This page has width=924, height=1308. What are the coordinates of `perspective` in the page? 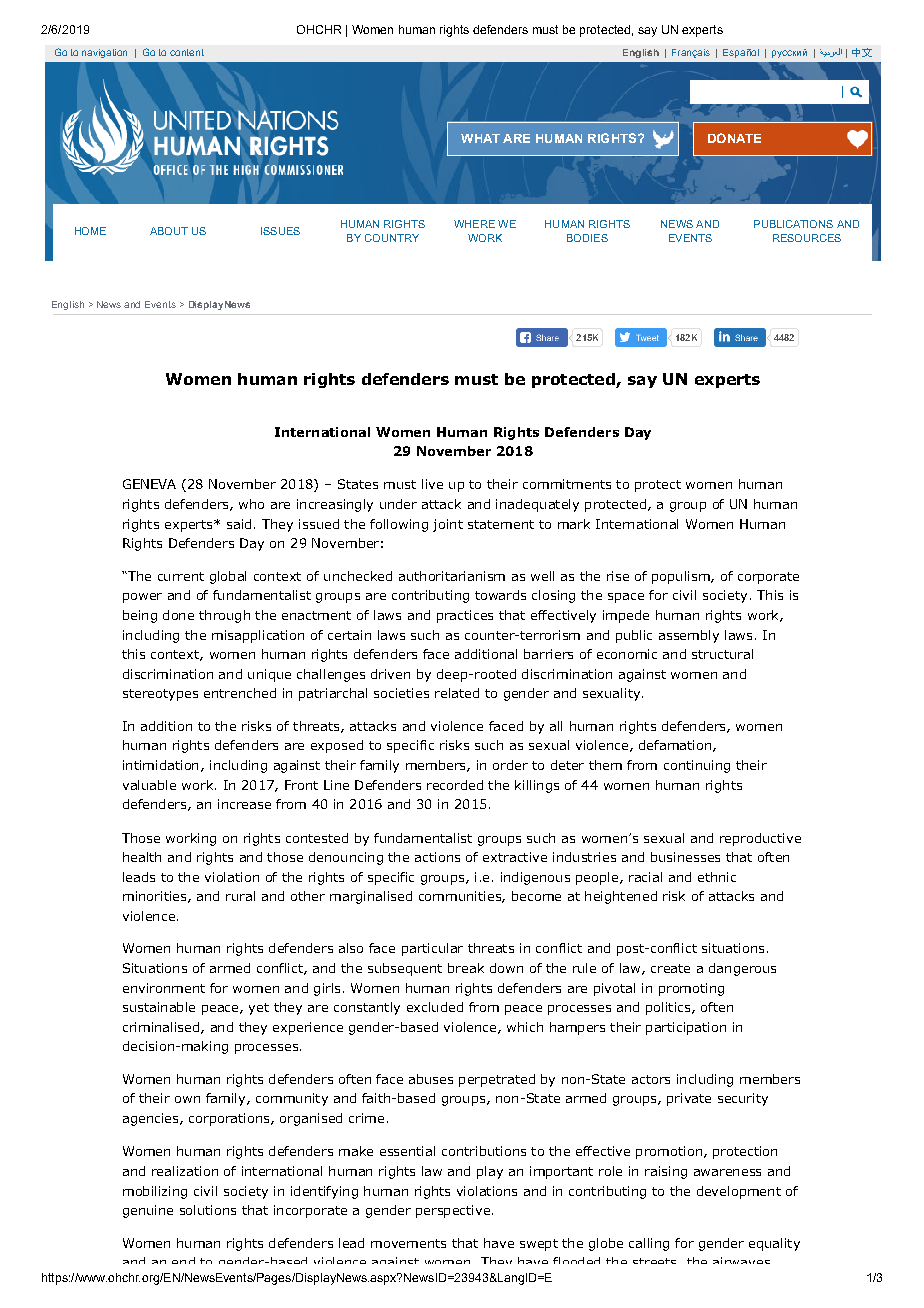 It's located at (453, 1211).
